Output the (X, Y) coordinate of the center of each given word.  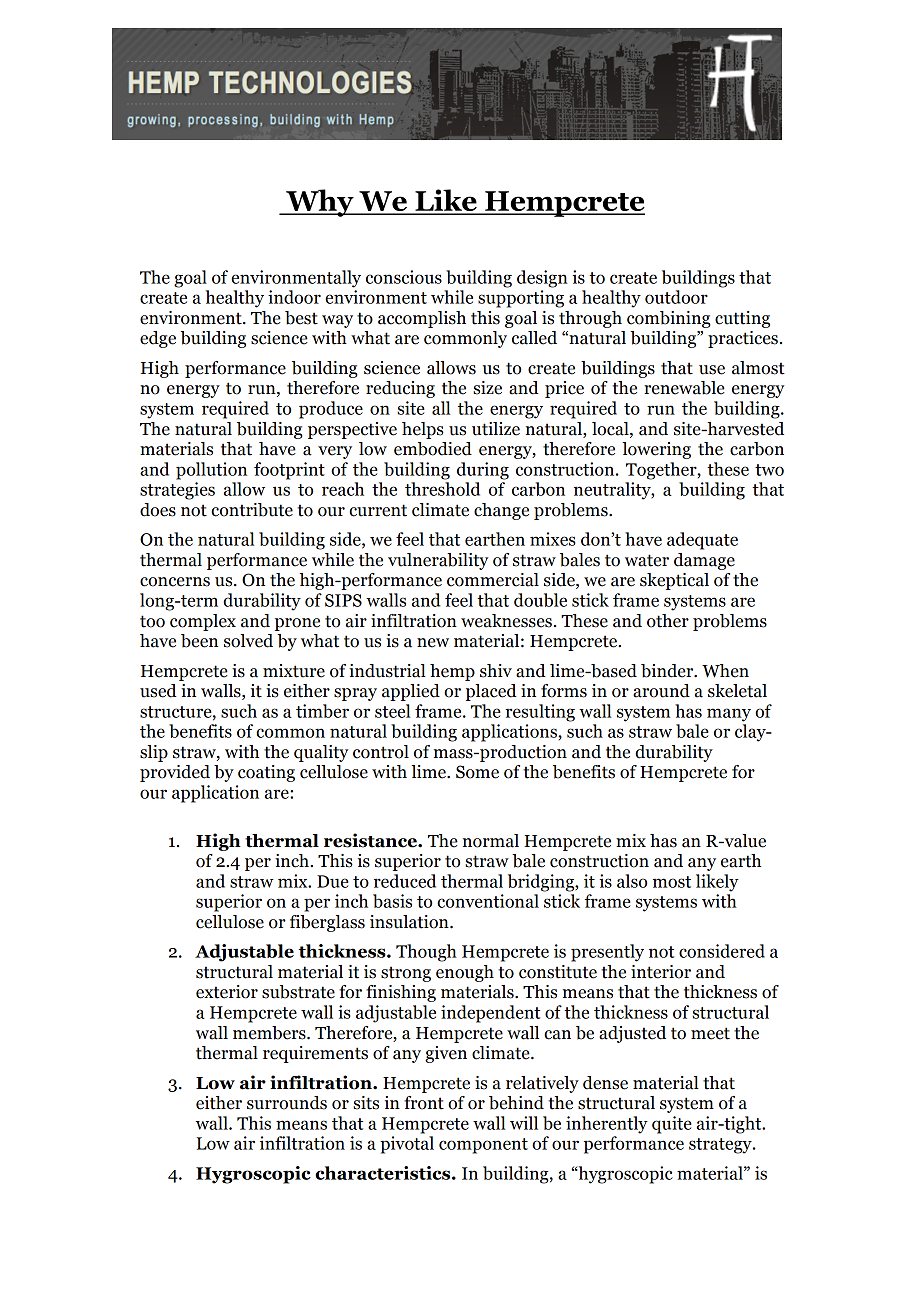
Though (426, 953)
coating (266, 773)
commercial (493, 580)
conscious (404, 277)
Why (320, 203)
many (729, 715)
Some (477, 772)
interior (661, 972)
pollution (211, 471)
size (487, 388)
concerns (175, 582)
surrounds (287, 1103)
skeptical (674, 581)
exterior (227, 992)
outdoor (676, 297)
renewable (684, 388)
